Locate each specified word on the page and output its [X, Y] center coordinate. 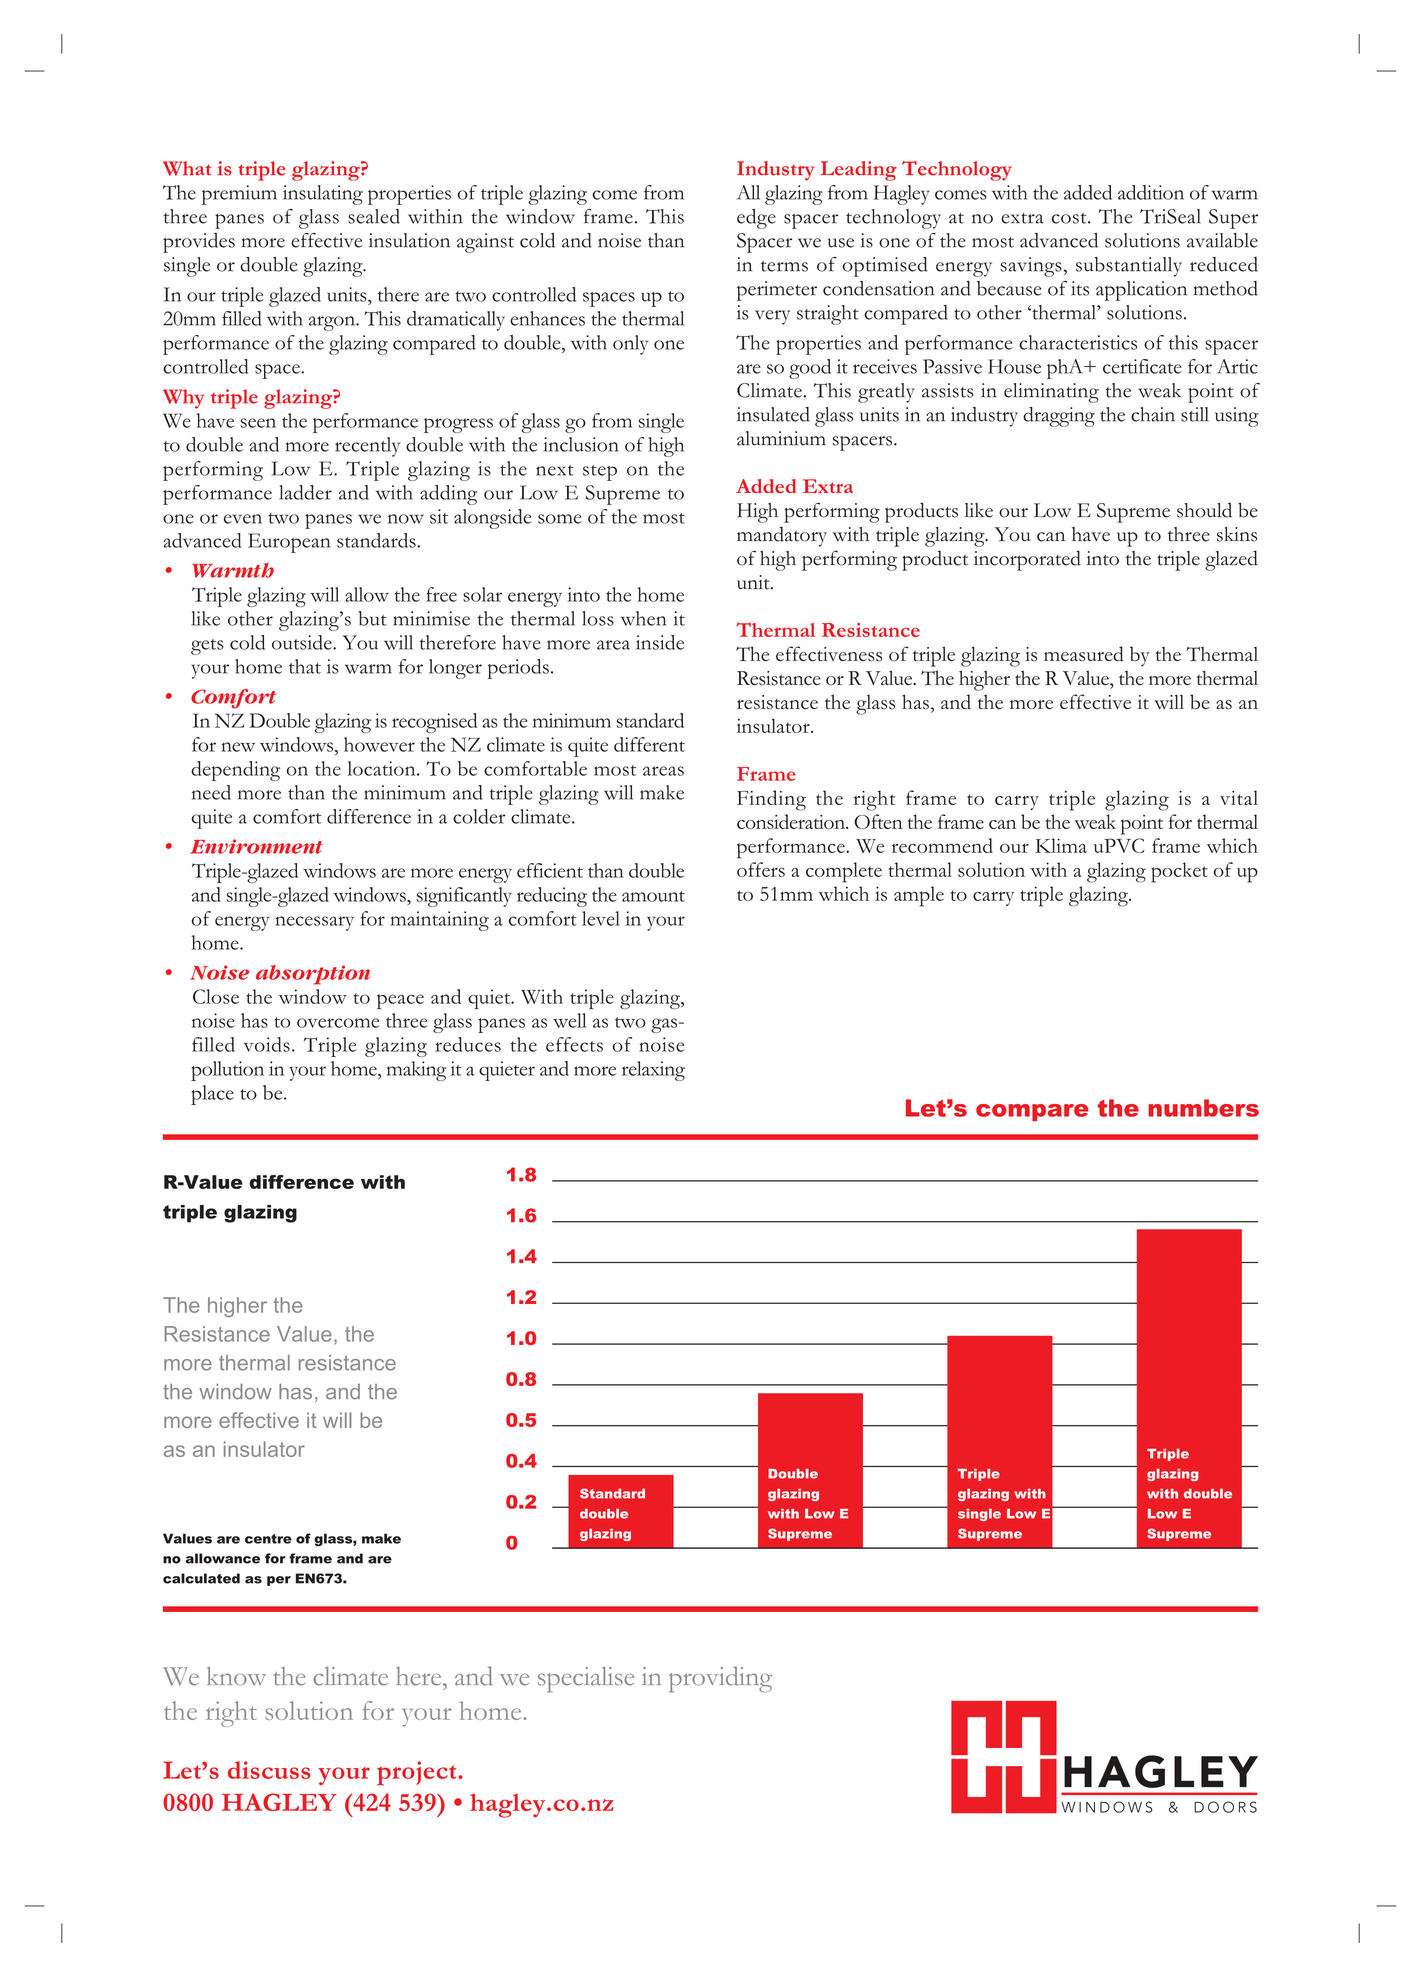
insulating [323, 195]
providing [720, 1679]
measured [1084, 654]
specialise [586, 1680]
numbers [1203, 1108]
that [305, 666]
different [649, 744]
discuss [269, 1770]
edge [756, 219]
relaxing [653, 1071]
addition [1151, 192]
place [212, 1095]
